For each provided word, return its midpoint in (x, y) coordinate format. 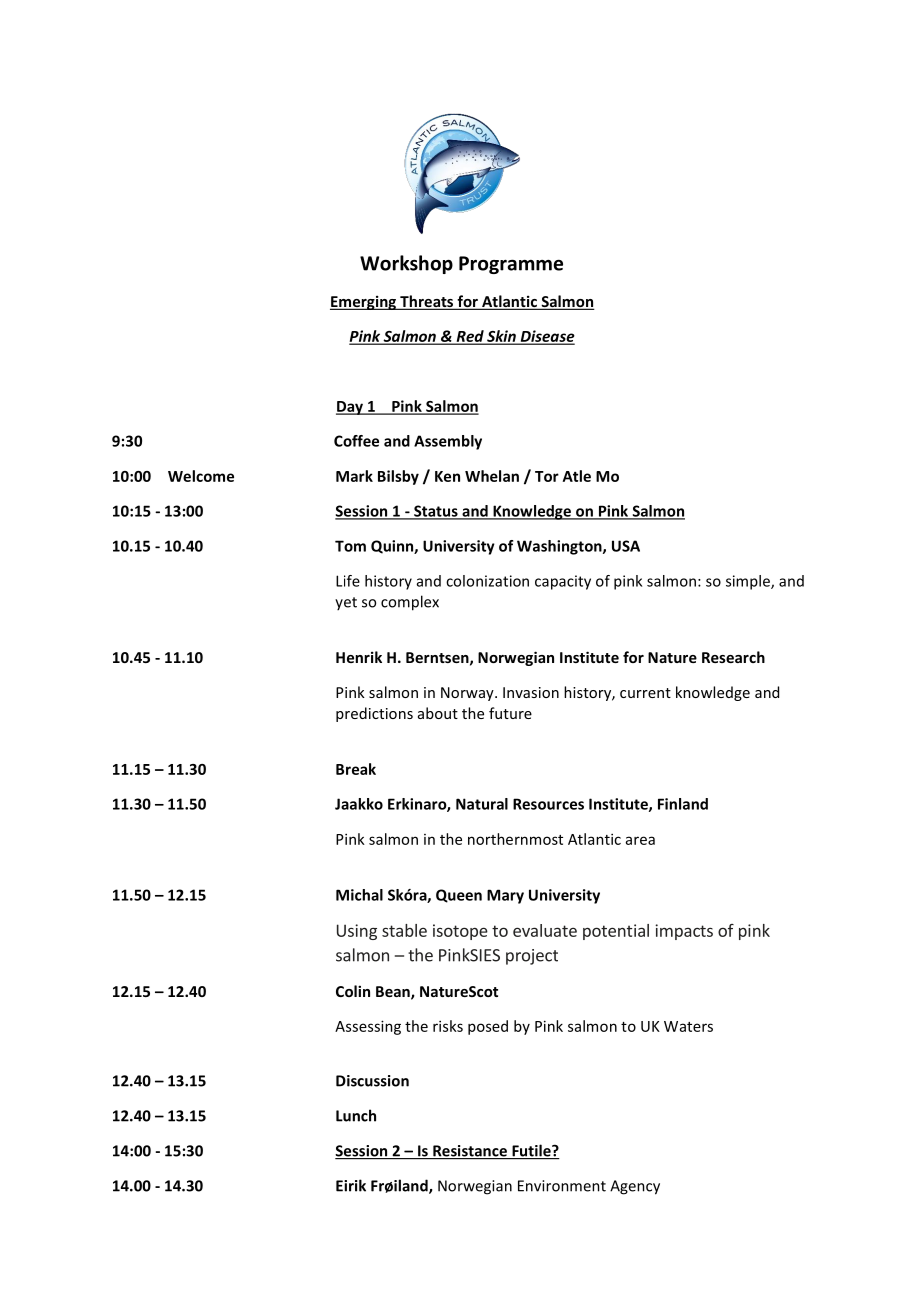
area (640, 840)
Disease (546, 337)
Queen (459, 896)
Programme (511, 265)
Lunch (356, 1115)
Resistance (470, 1152)
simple (749, 582)
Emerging (364, 302)
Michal (359, 895)
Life (348, 581)
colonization (487, 581)
